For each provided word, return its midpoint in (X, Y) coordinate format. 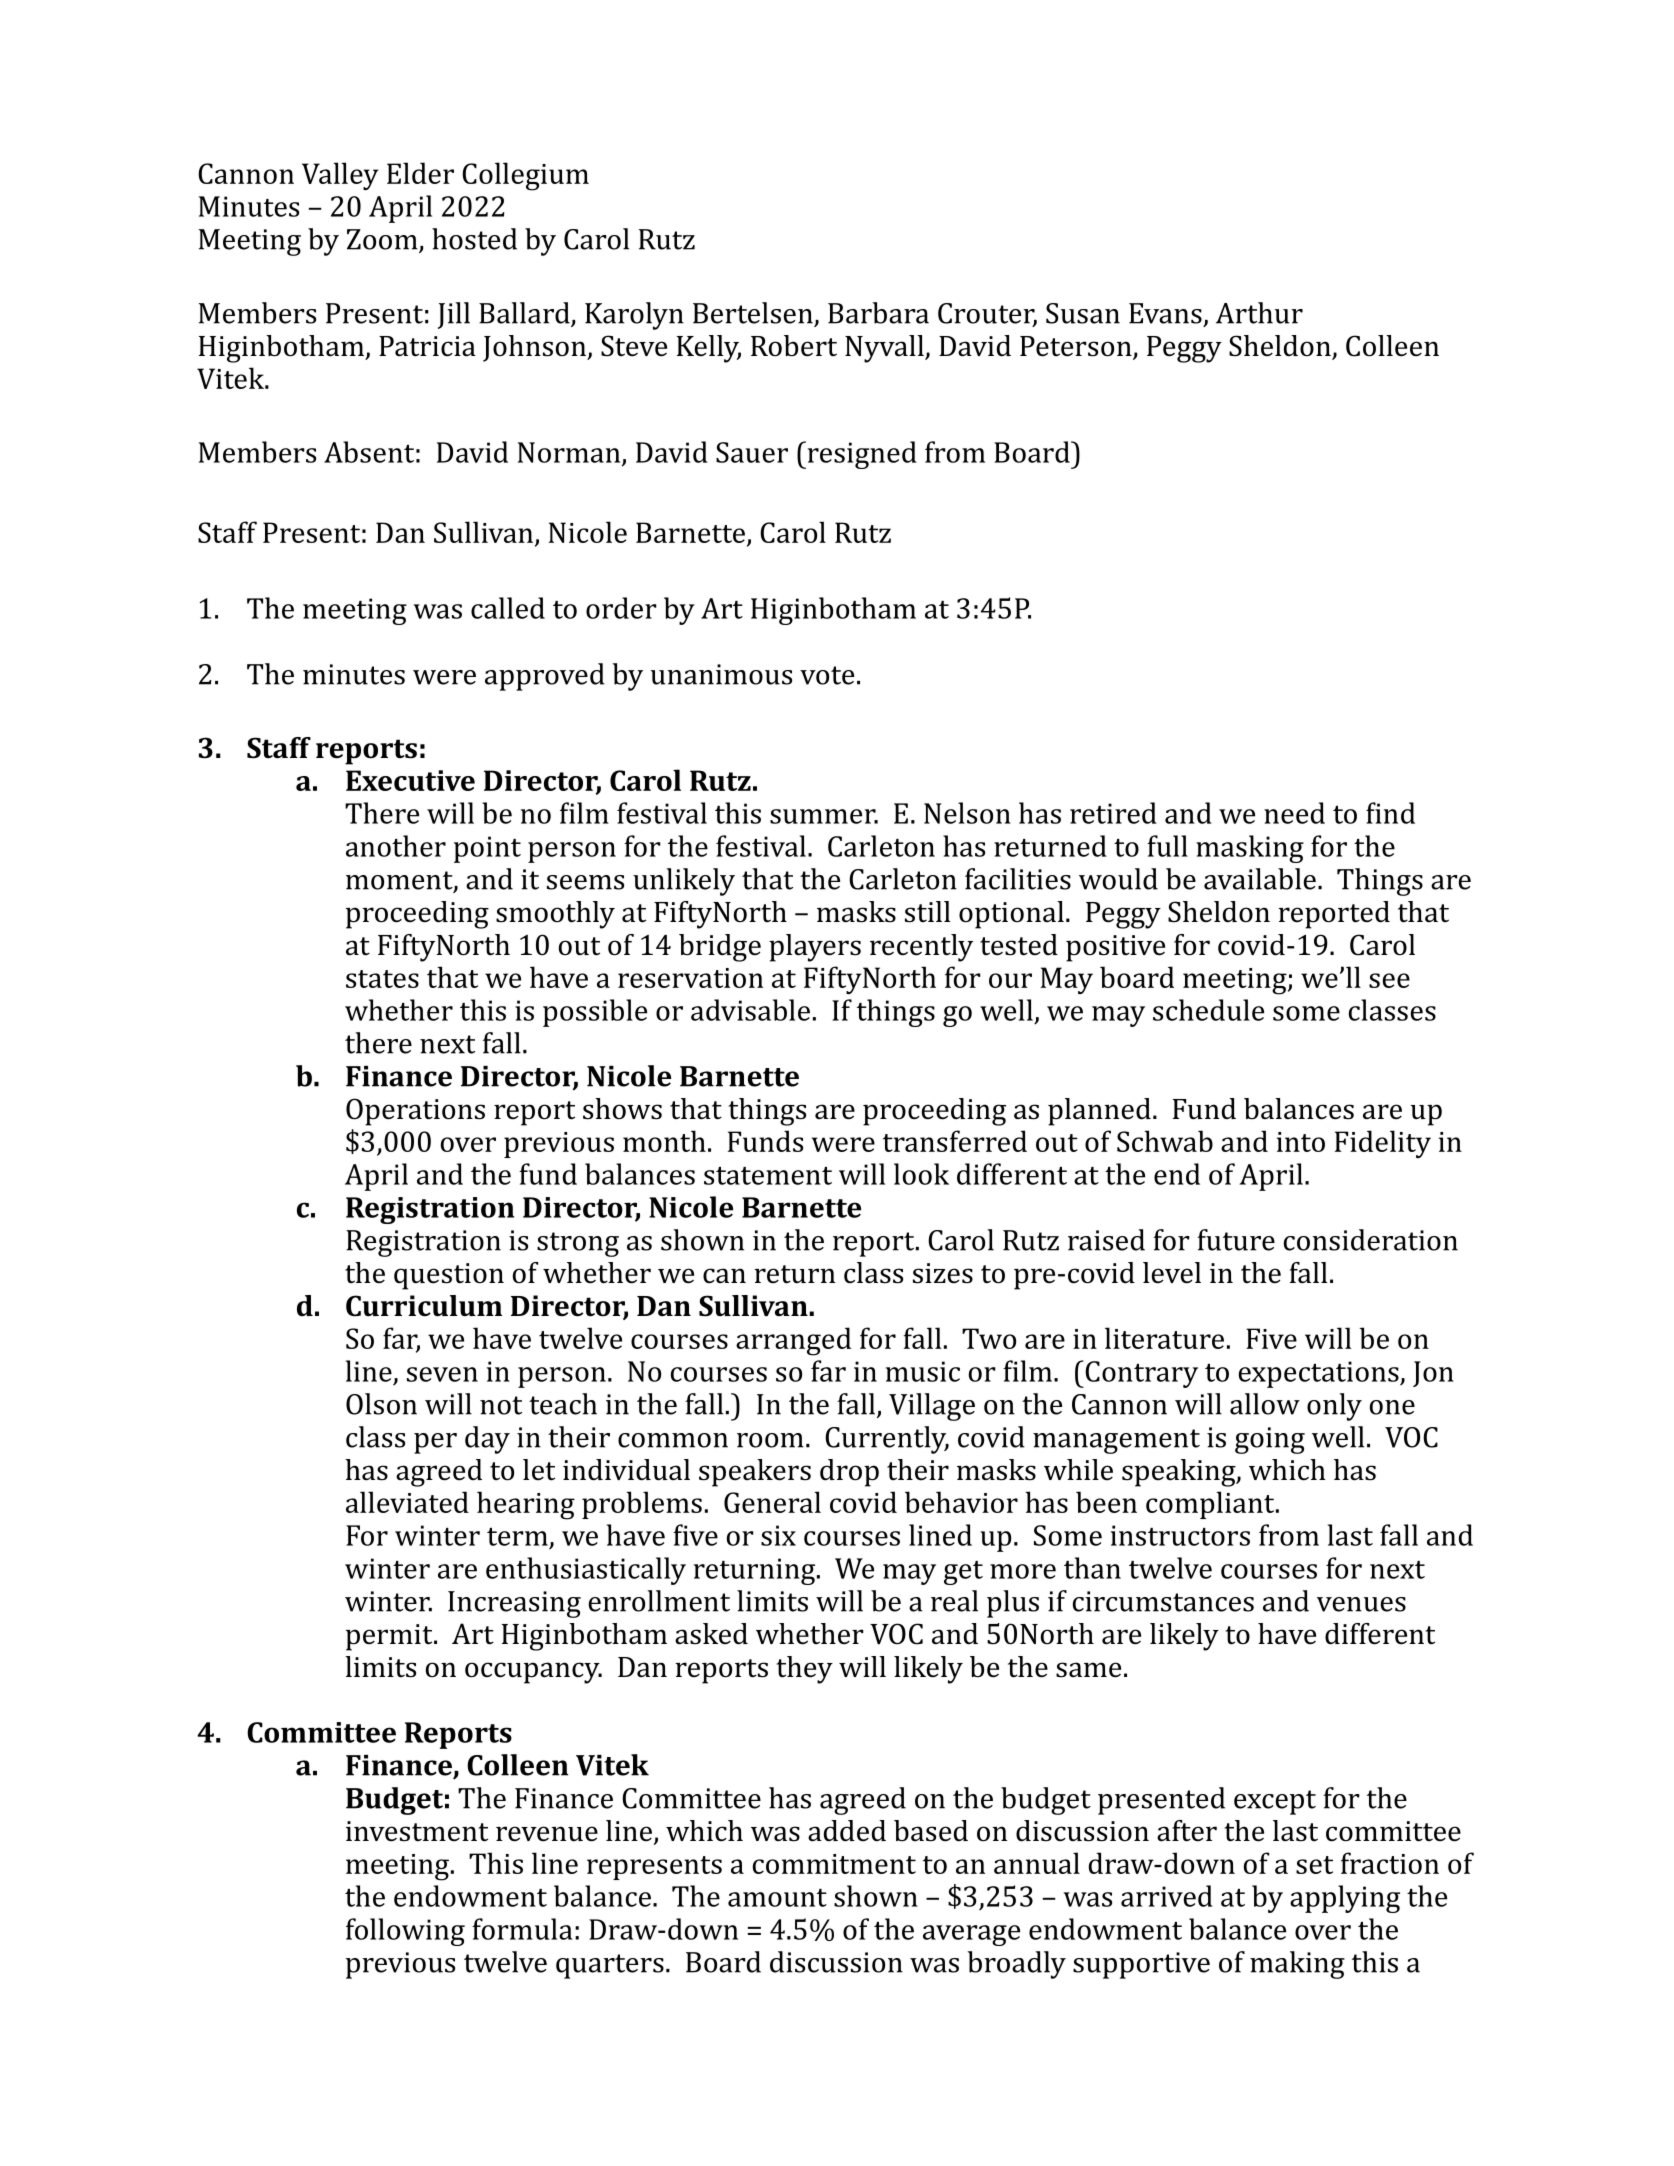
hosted (474, 239)
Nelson (967, 813)
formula (522, 1929)
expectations (1319, 1374)
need (1294, 813)
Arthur (1259, 313)
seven (442, 1374)
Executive (410, 780)
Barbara (878, 313)
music (923, 1371)
